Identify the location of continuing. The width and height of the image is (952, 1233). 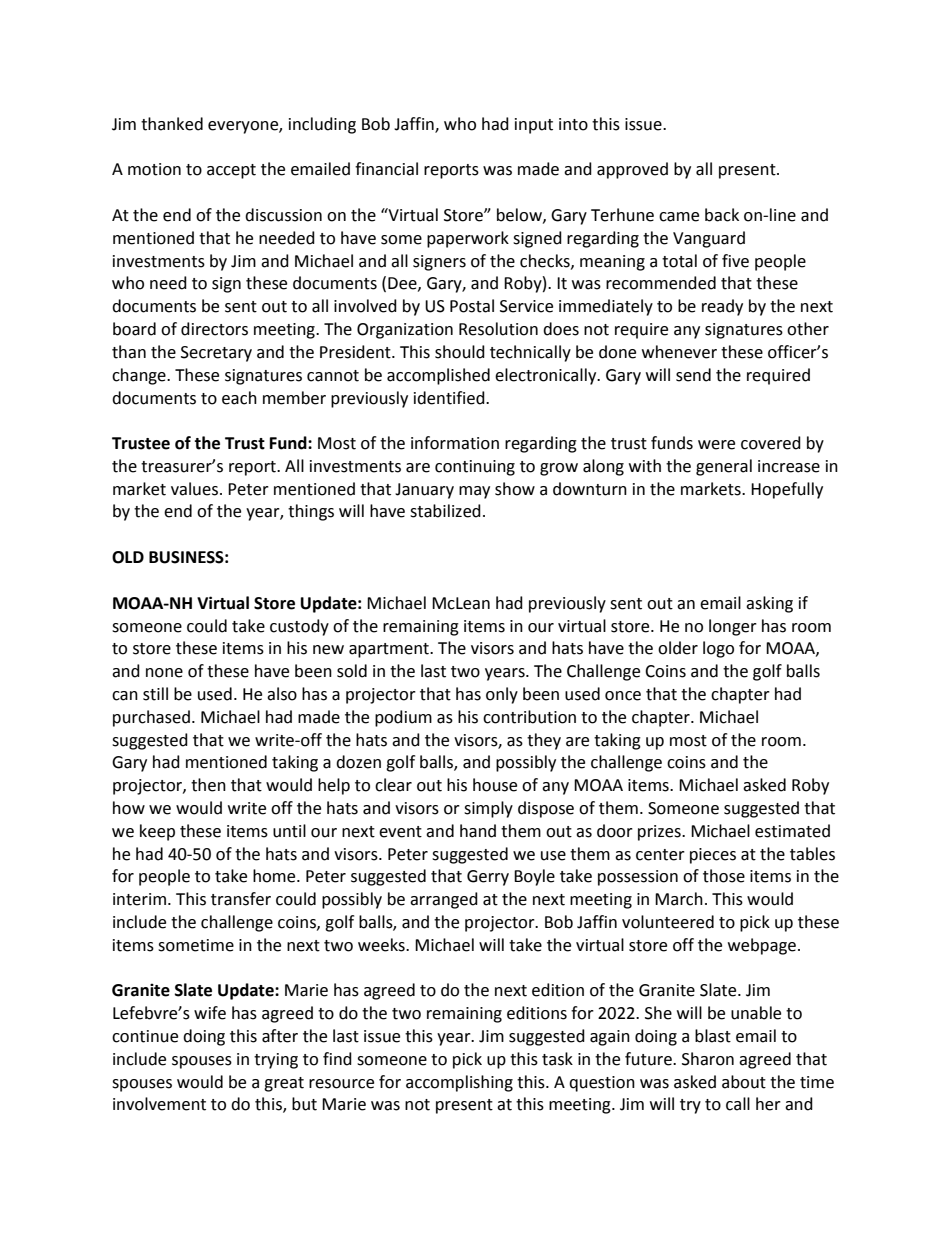
(475, 468).
